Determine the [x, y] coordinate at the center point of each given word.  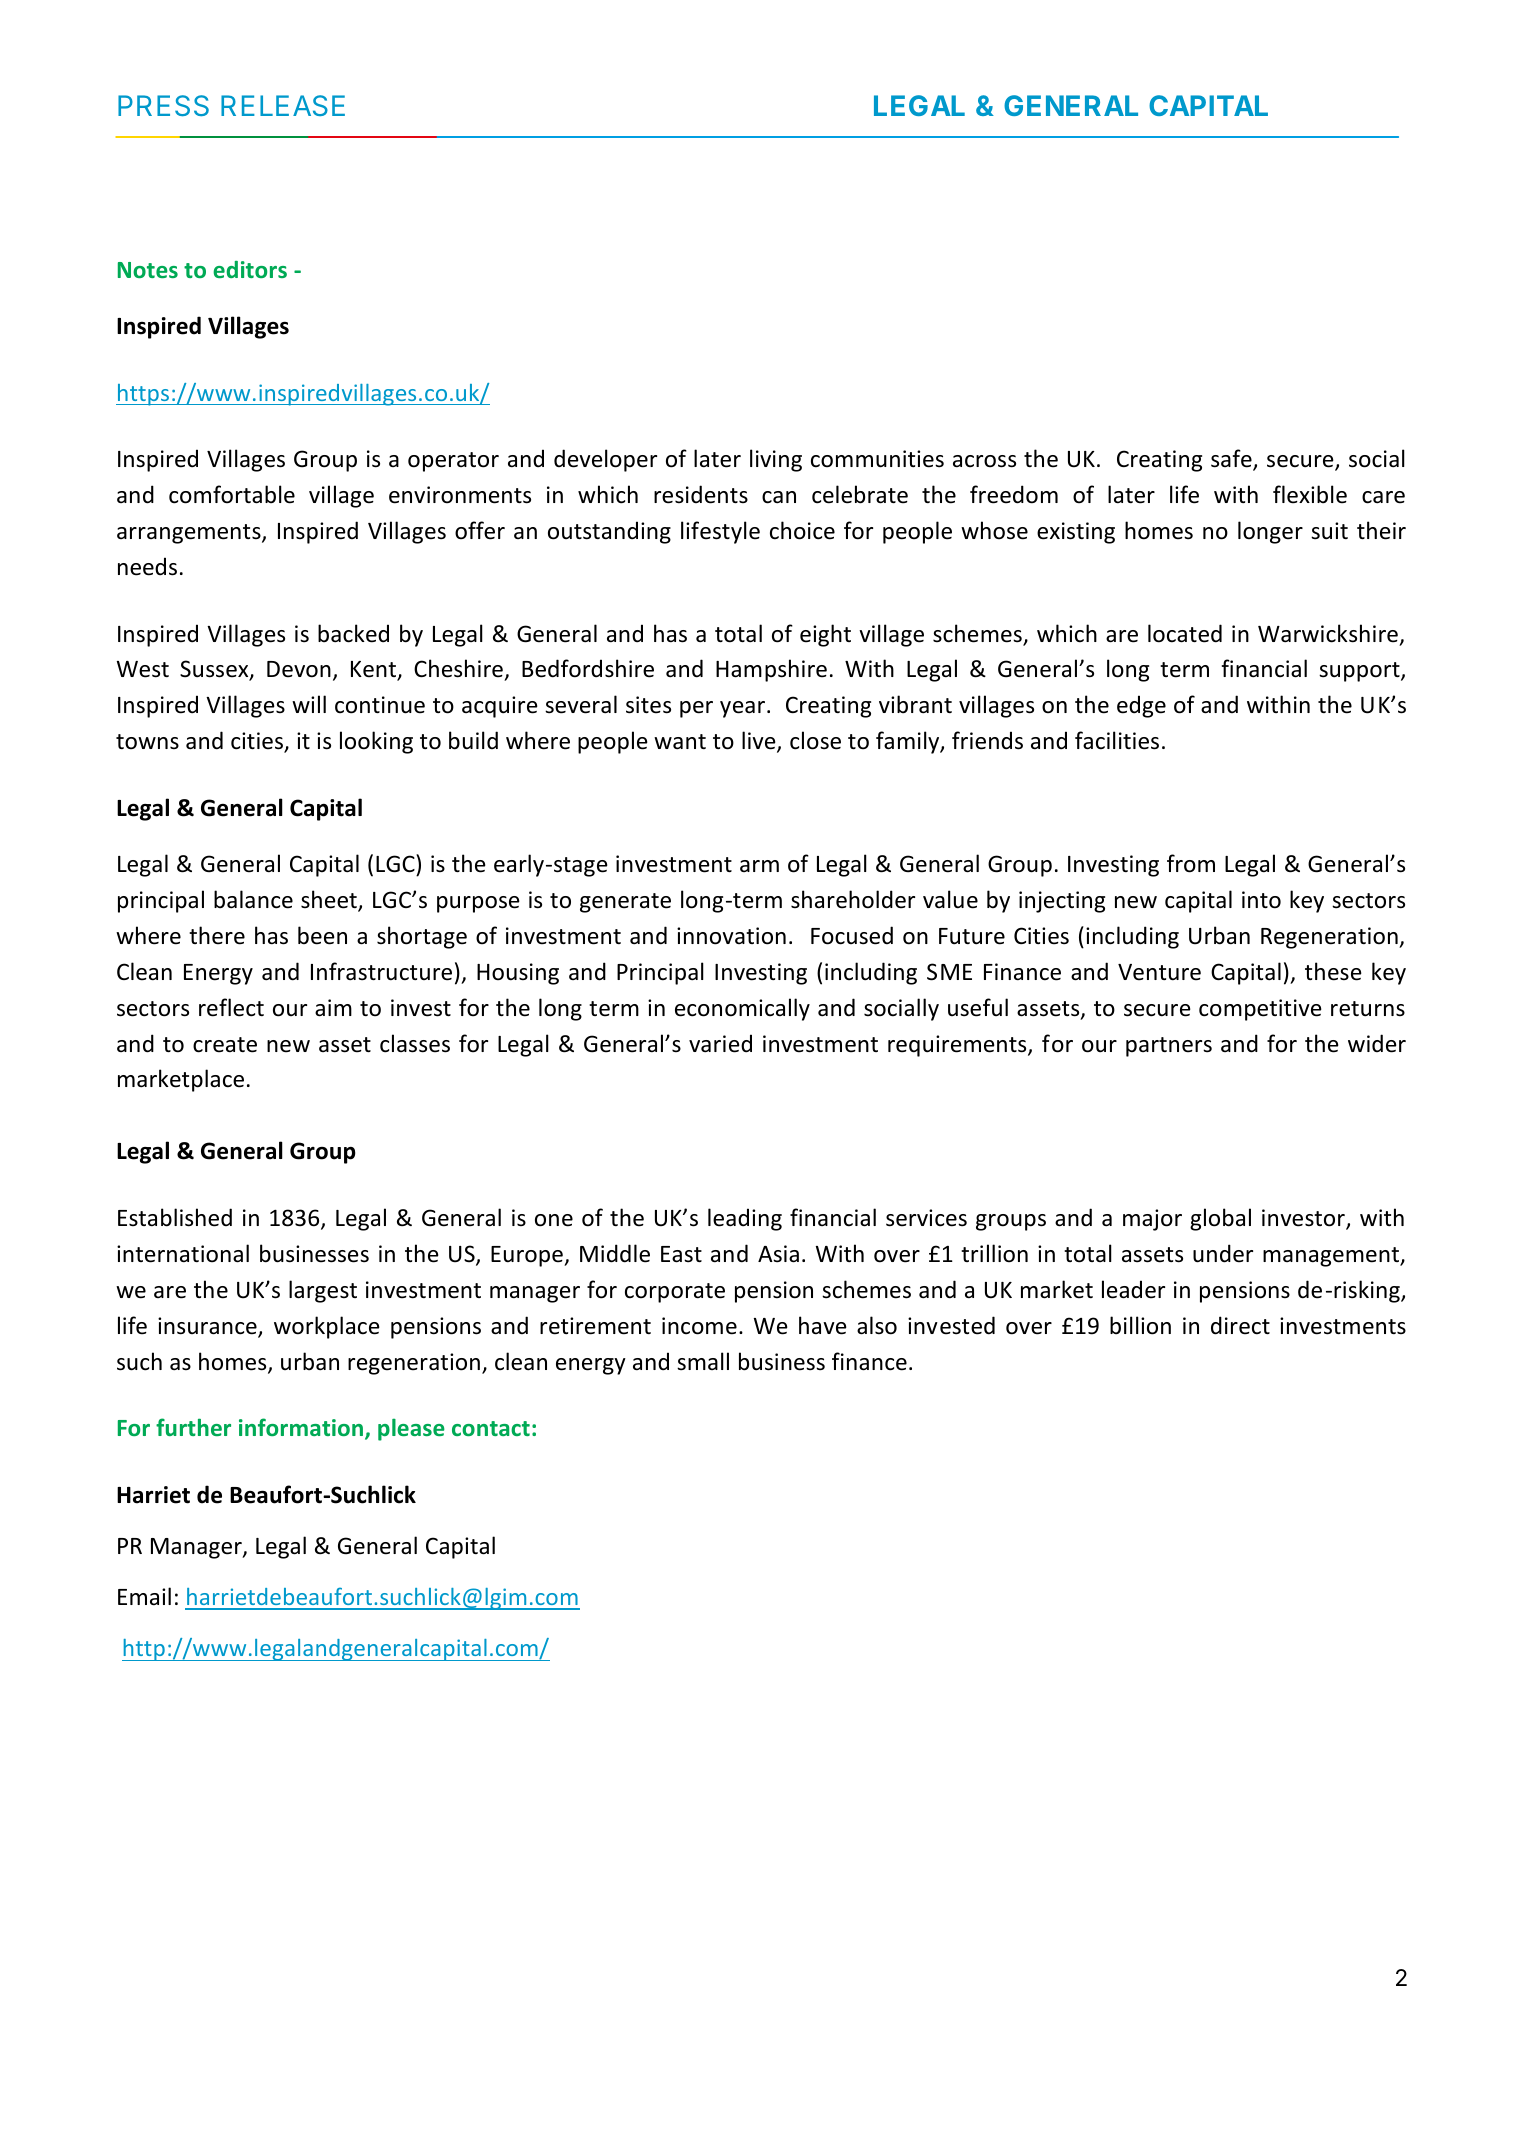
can [779, 497]
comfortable [232, 494]
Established [175, 1217]
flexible [1310, 494]
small [703, 1361]
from [1191, 863]
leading [745, 1219]
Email [144, 1596]
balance [253, 899]
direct [1240, 1325]
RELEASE [283, 105]
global [1220, 1219]
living [776, 460]
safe [1232, 459]
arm [759, 866]
